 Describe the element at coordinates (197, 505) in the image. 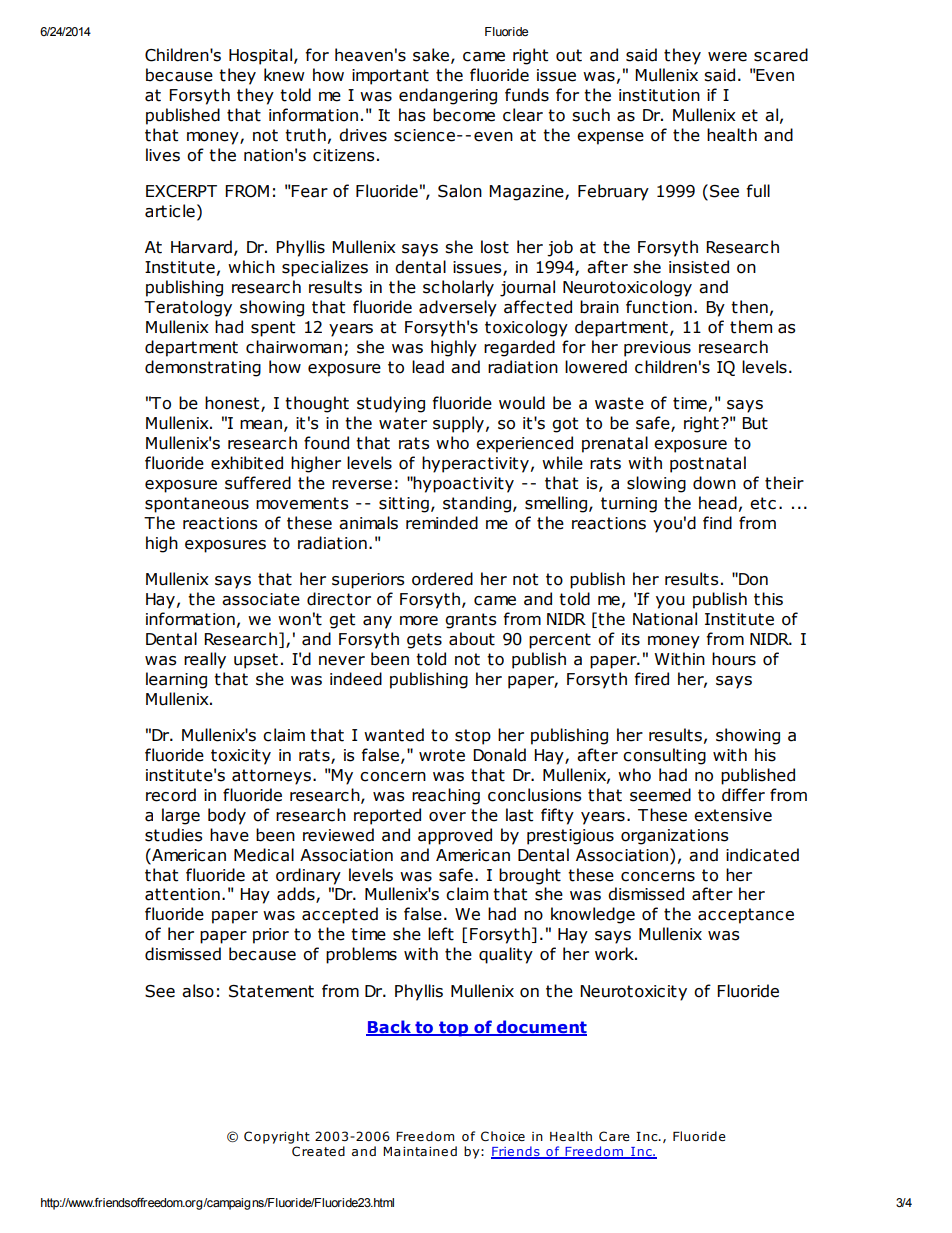

I see `spontaneous` at that location.
